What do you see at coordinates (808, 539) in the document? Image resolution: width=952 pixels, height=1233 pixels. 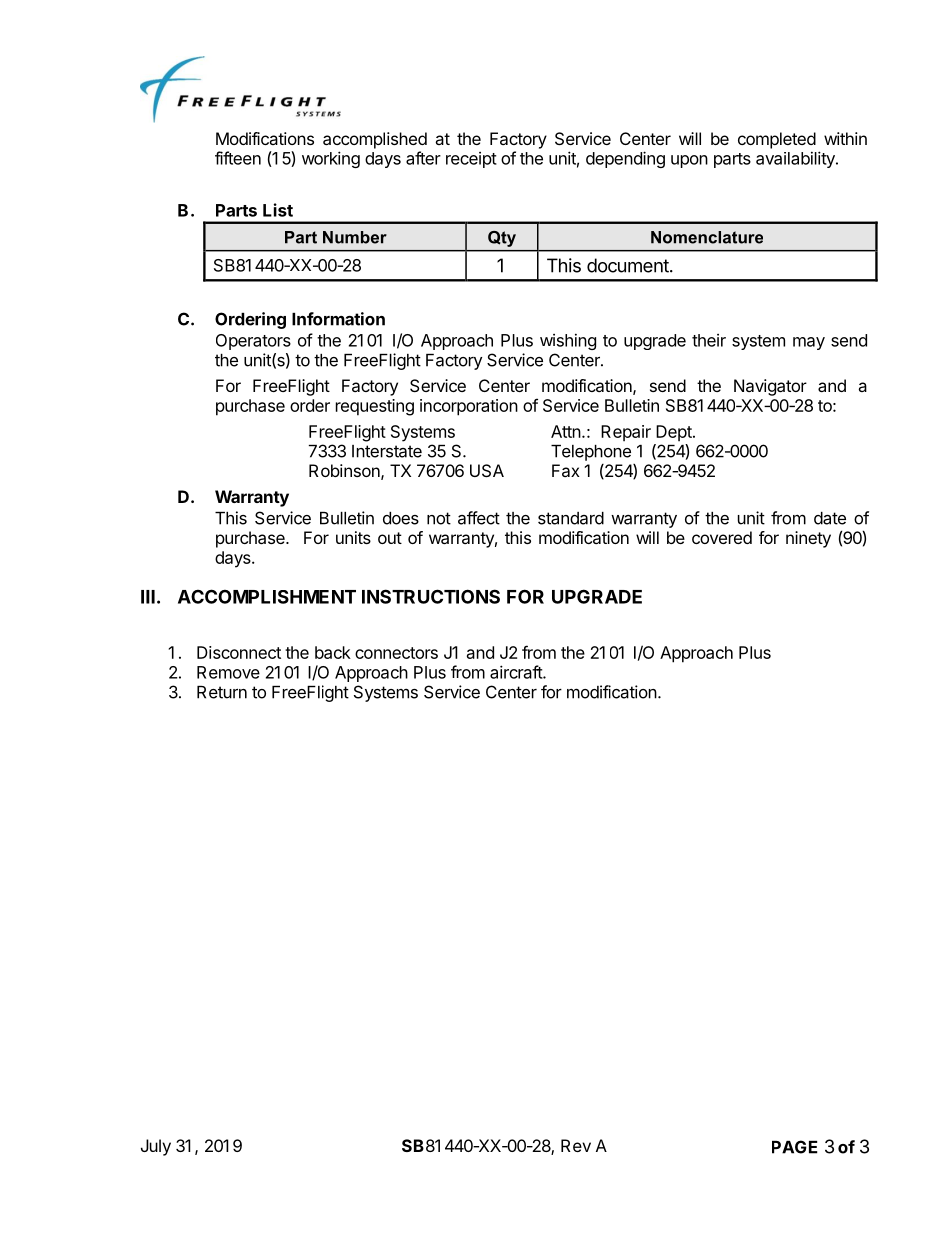 I see `ninety` at bounding box center [808, 539].
